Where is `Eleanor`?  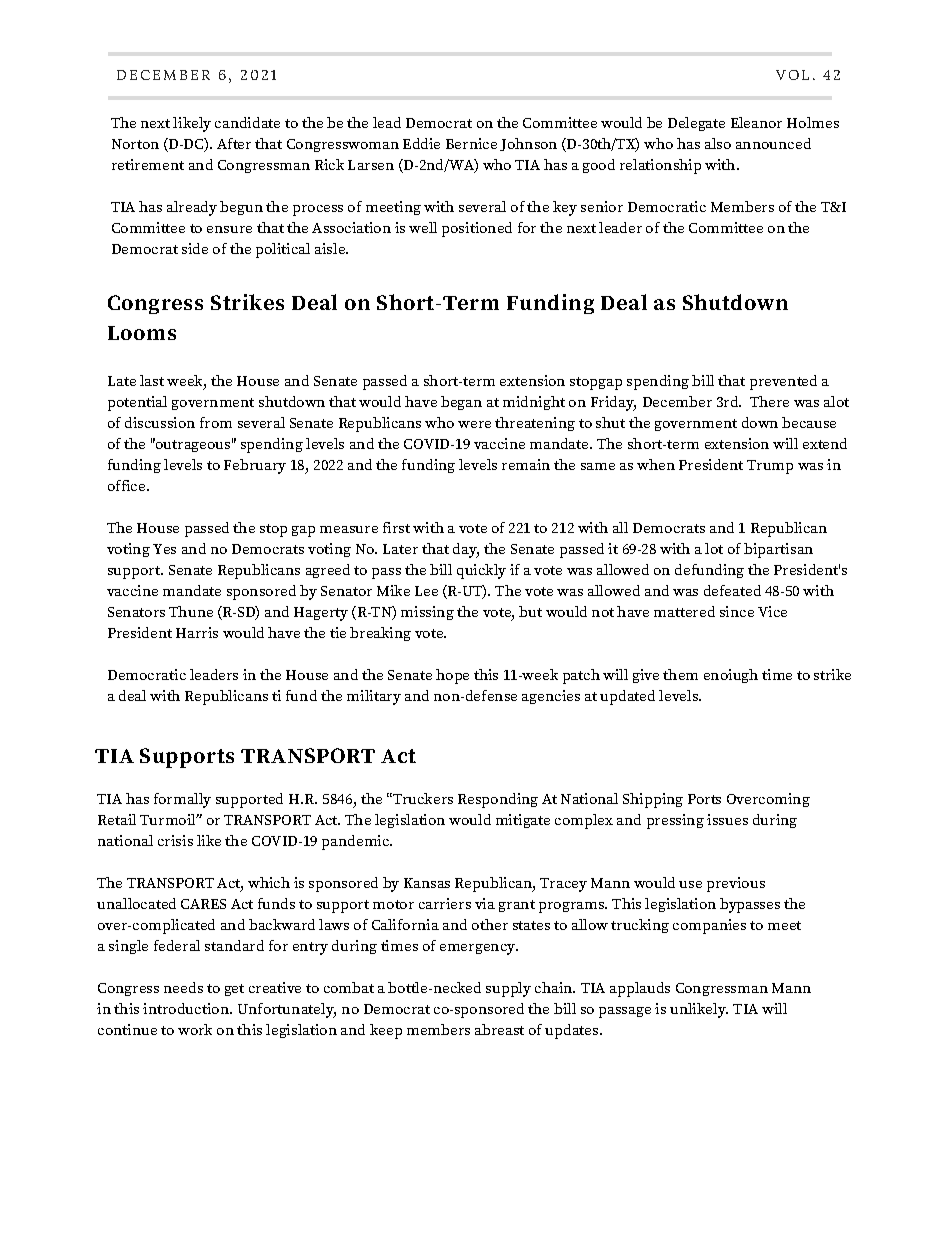 Eleanor is located at coordinates (756, 122).
